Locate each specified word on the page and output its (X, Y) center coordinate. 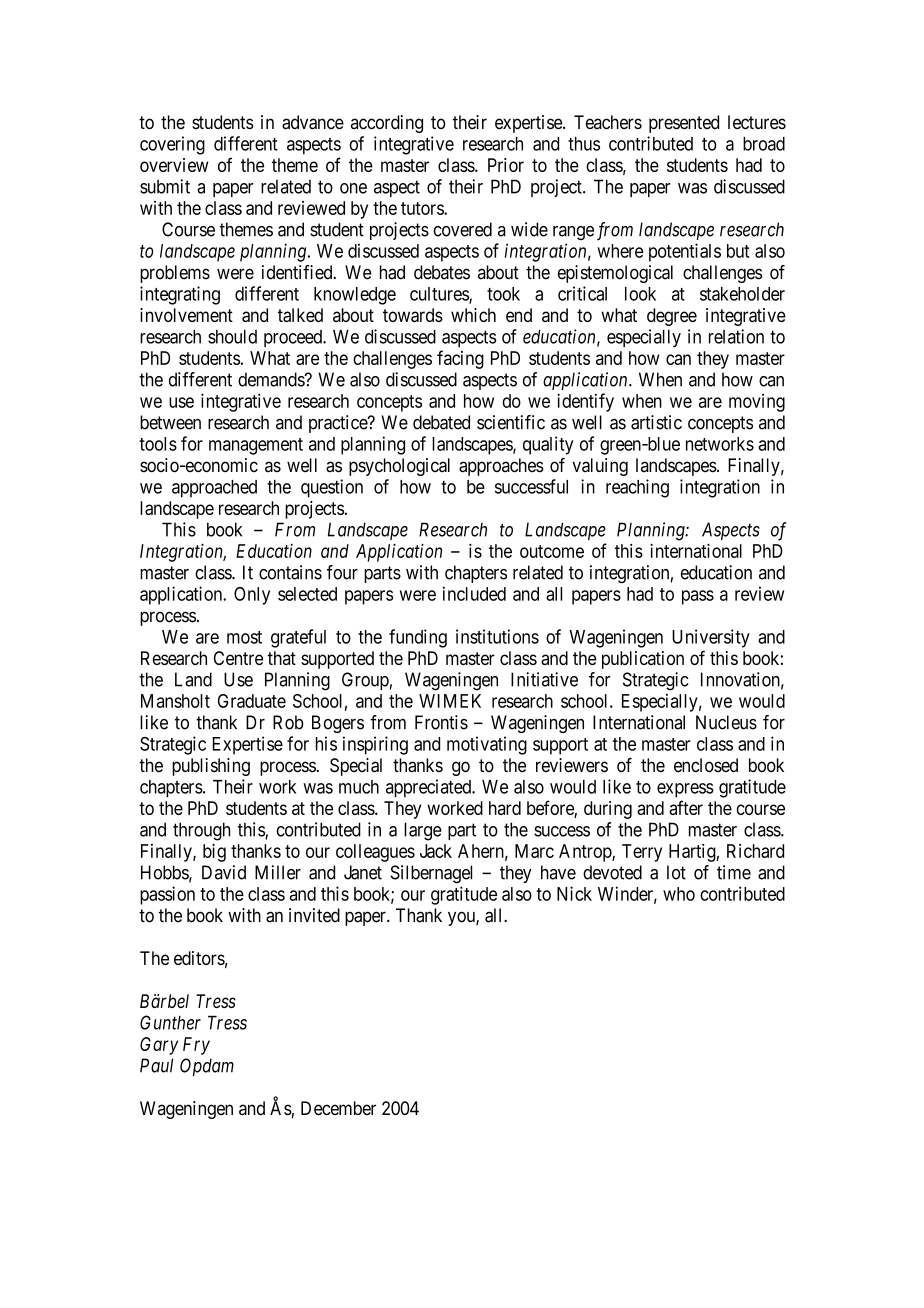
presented (684, 124)
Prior (506, 165)
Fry (196, 1046)
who (679, 894)
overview (174, 165)
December (338, 1108)
